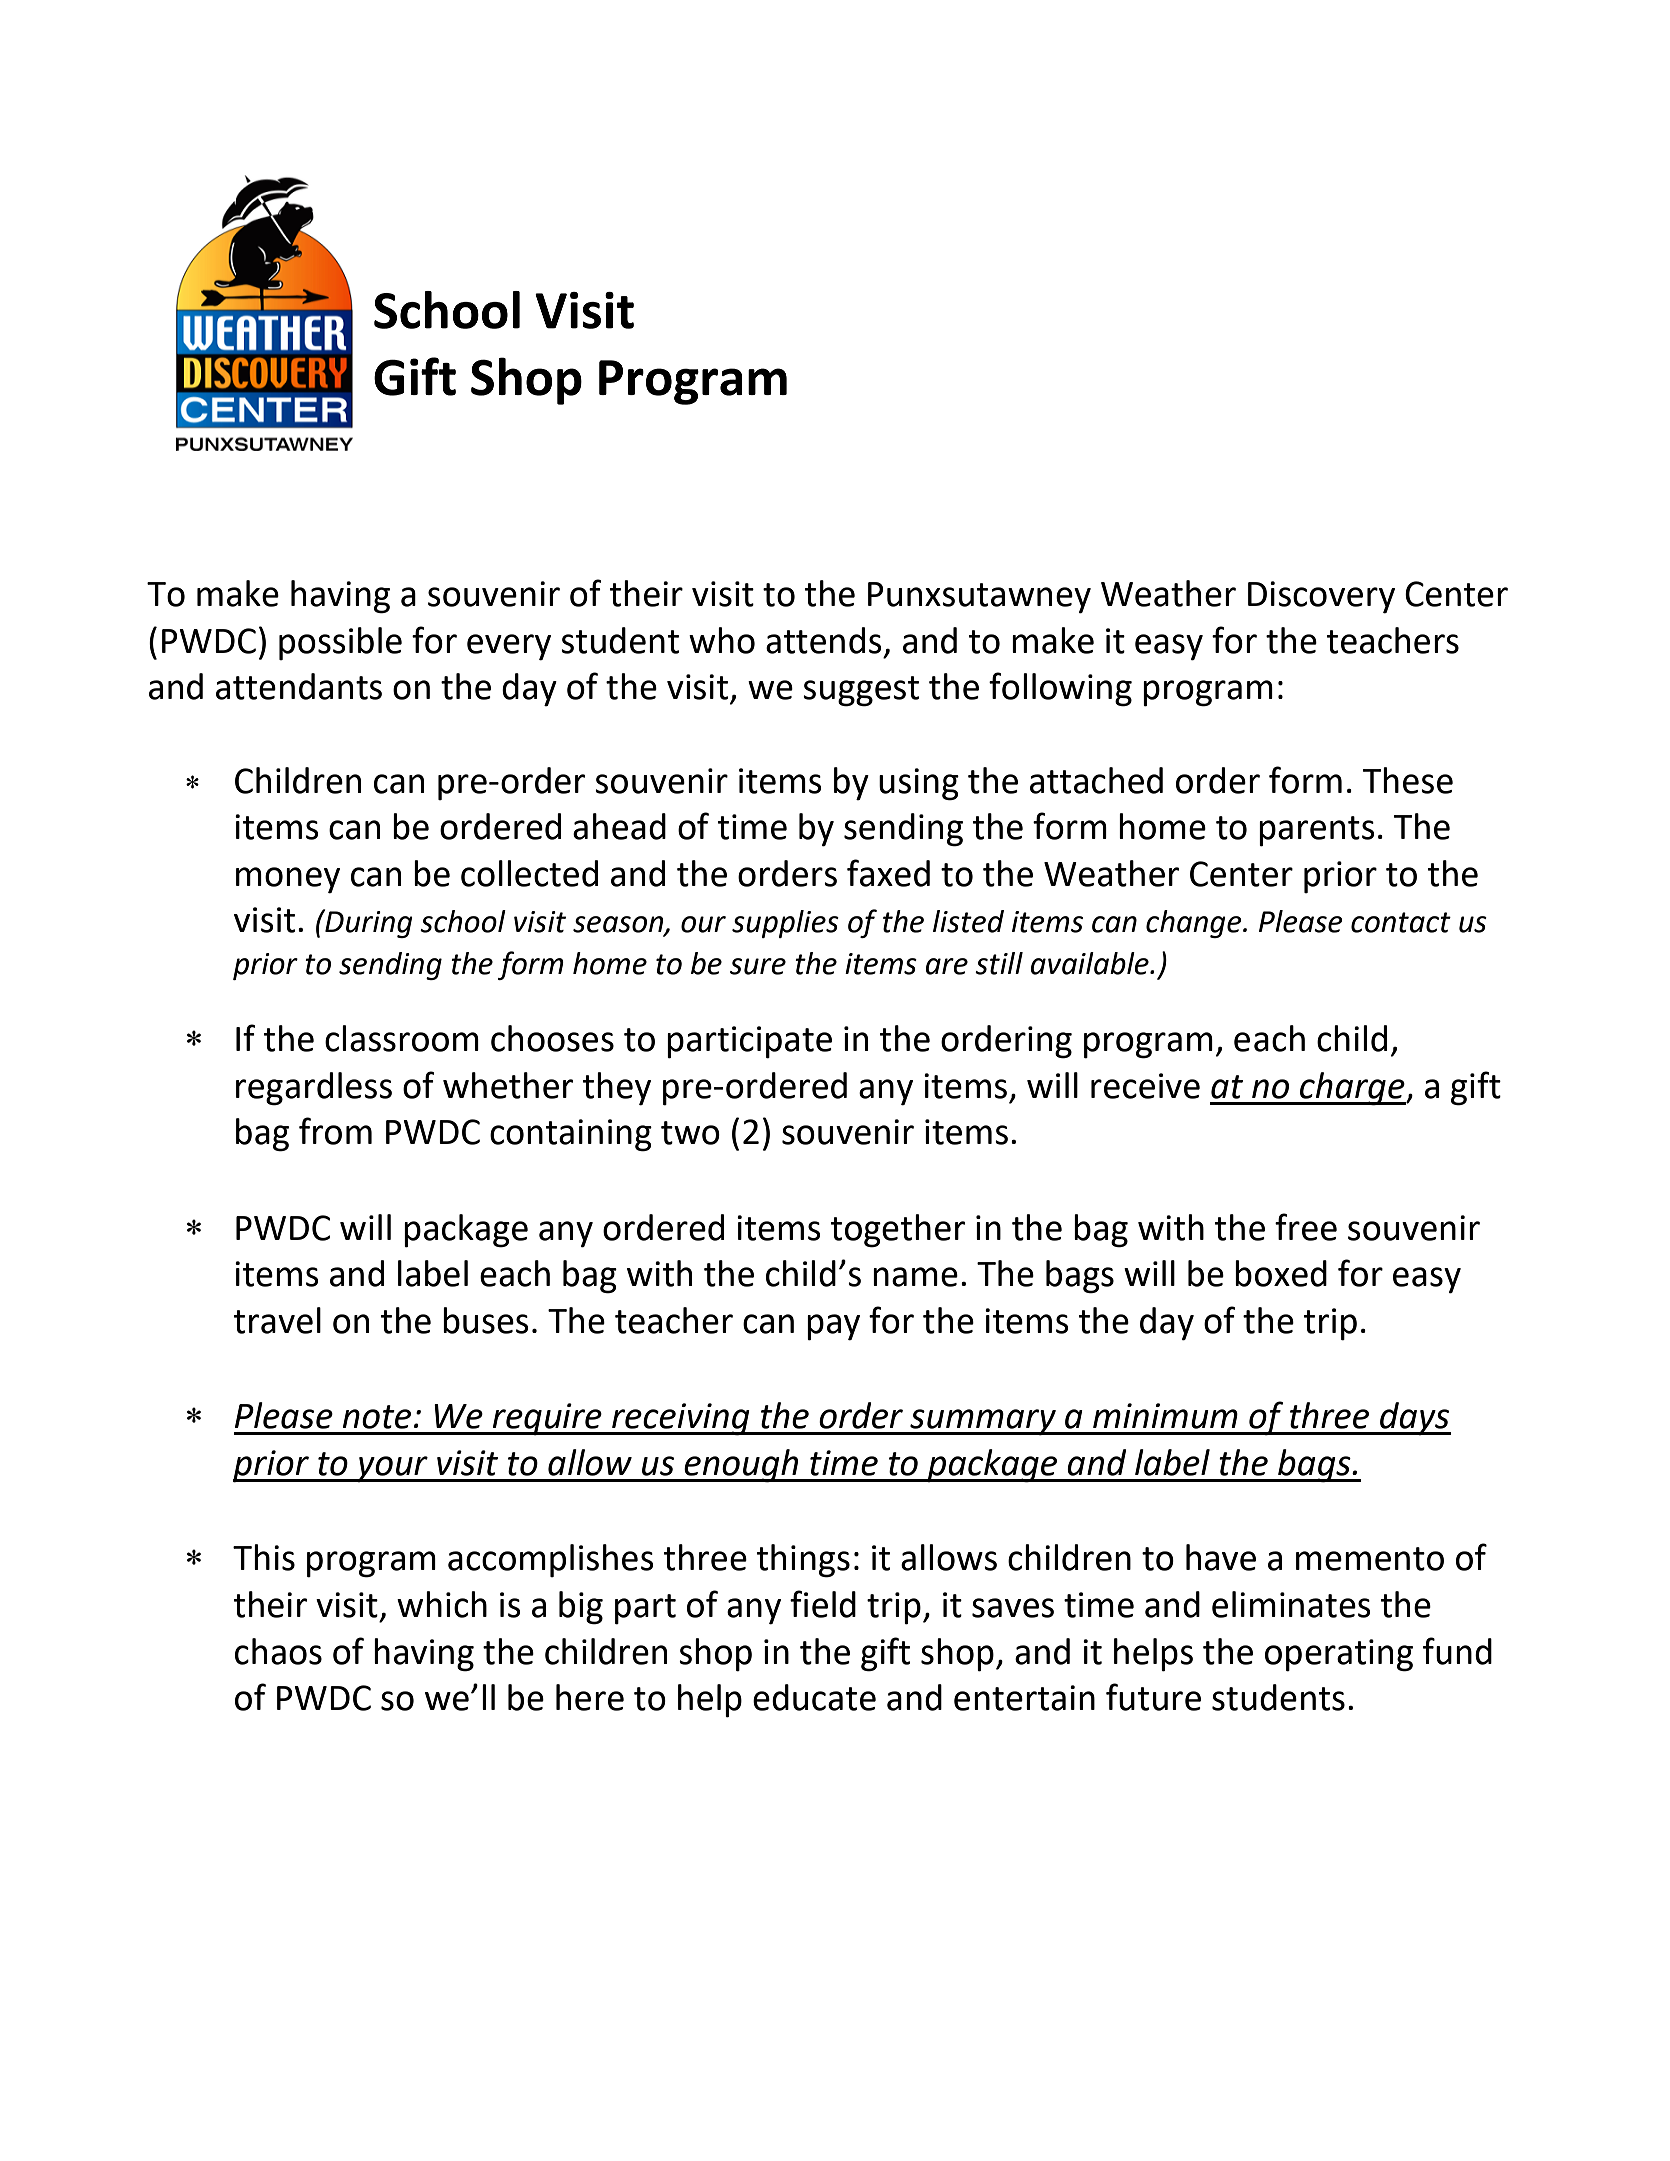 The width and height of the screenshot is (1670, 2161). I want to click on from, so click(335, 1131).
